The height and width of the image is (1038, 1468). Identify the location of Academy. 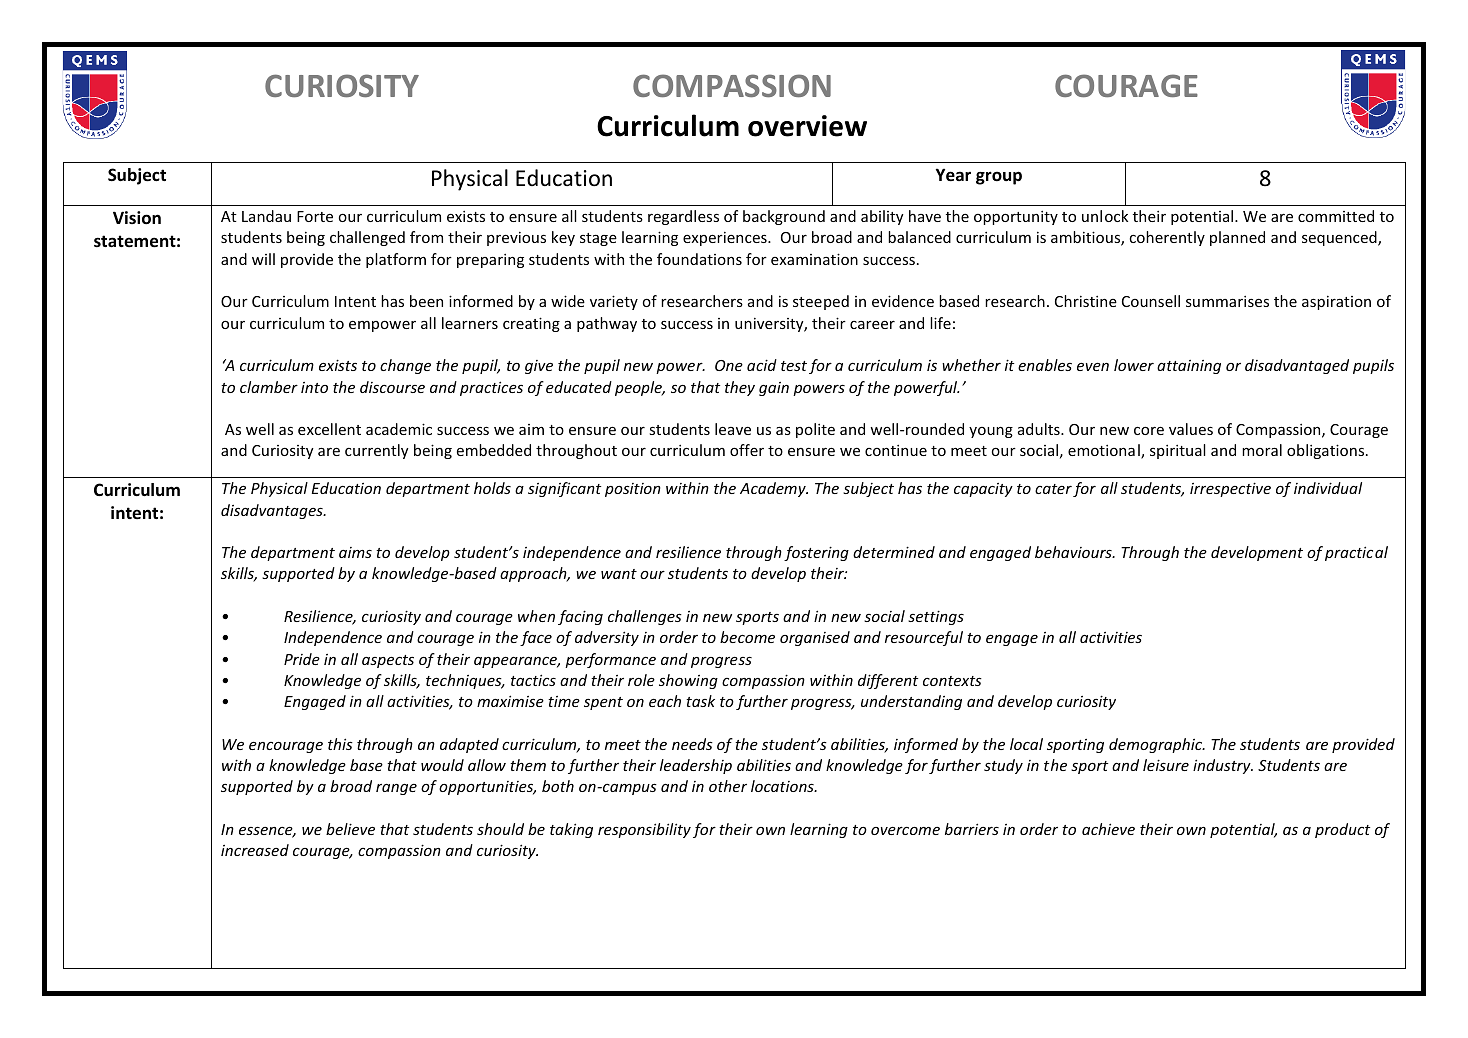
(774, 489).
